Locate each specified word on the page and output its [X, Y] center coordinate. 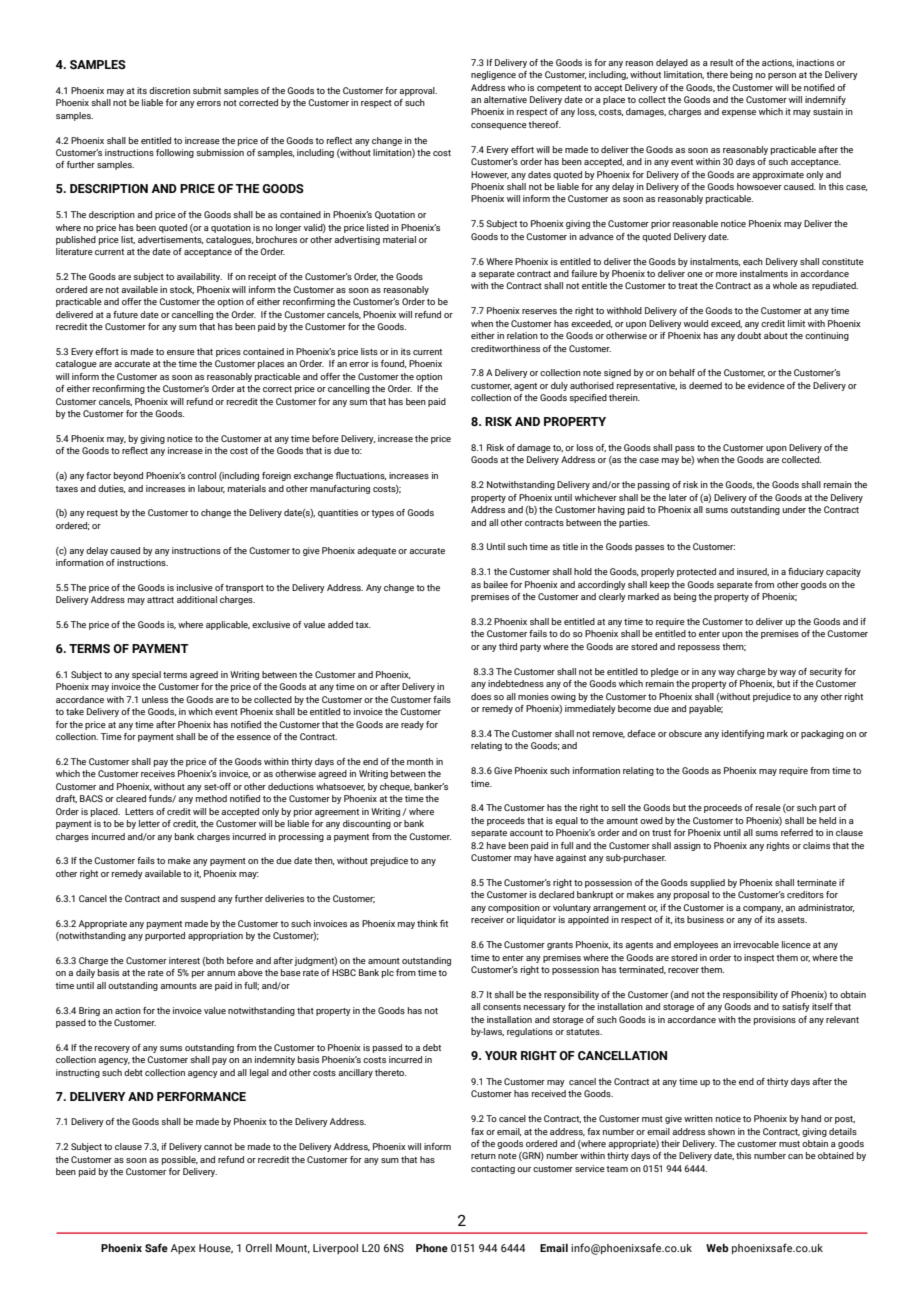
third [508, 646]
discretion [169, 90]
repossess [699, 648]
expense [739, 113]
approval [418, 91]
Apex [183, 1249]
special [146, 675]
